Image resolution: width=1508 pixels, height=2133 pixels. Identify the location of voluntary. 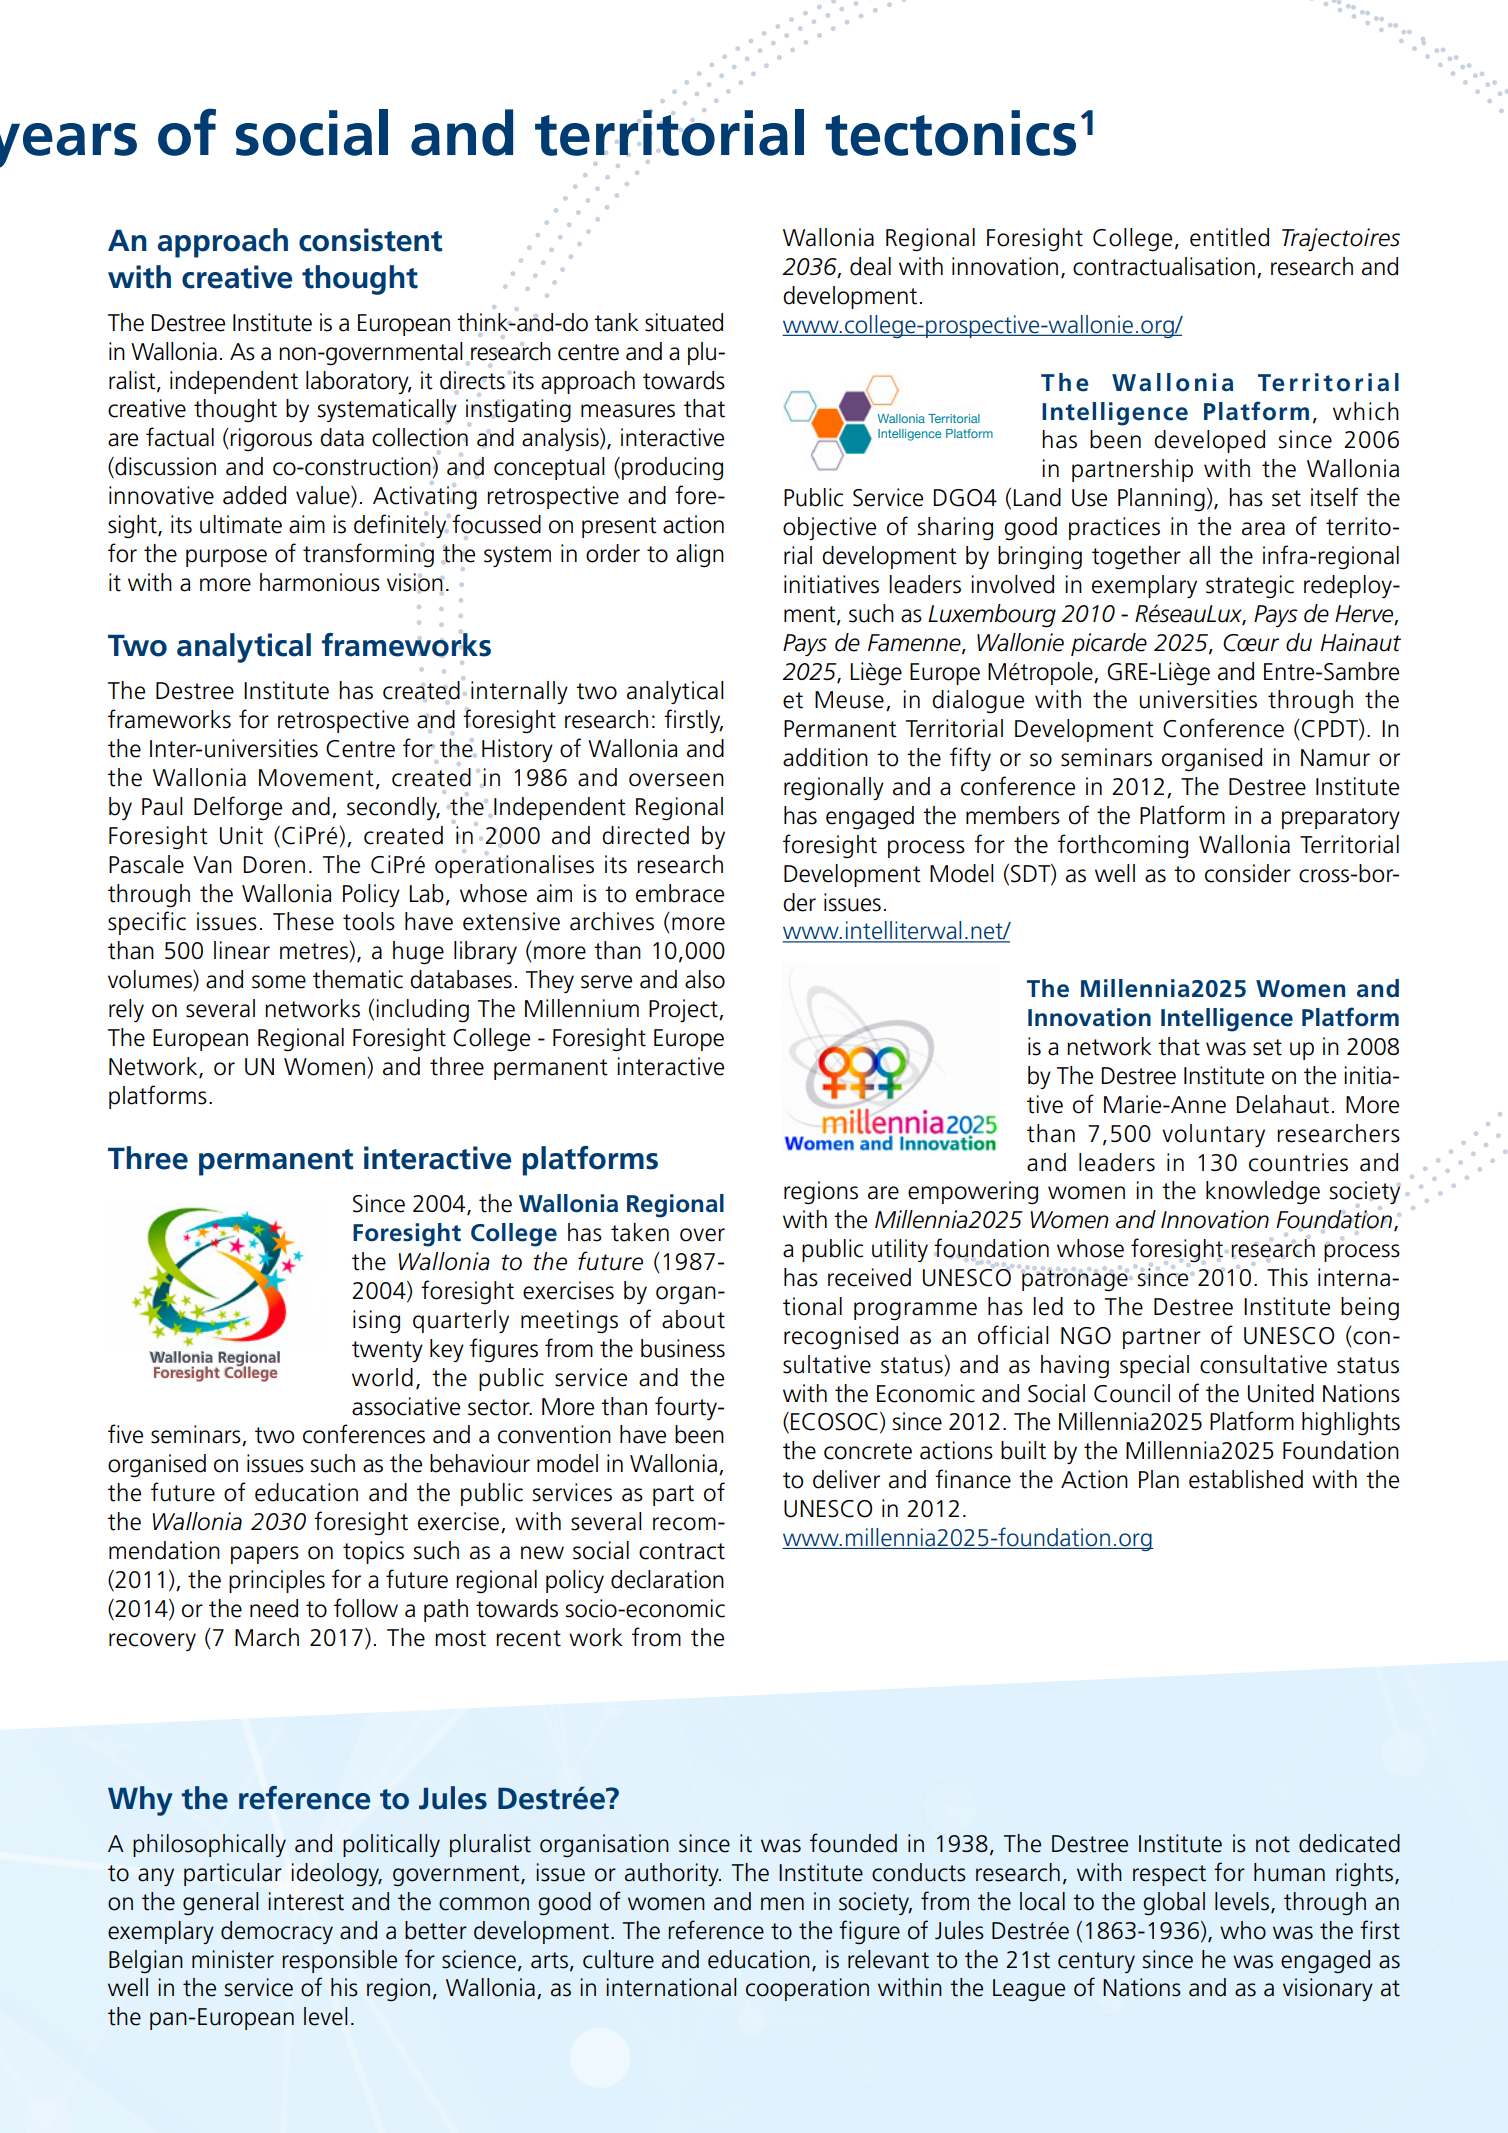
(1213, 1135).
